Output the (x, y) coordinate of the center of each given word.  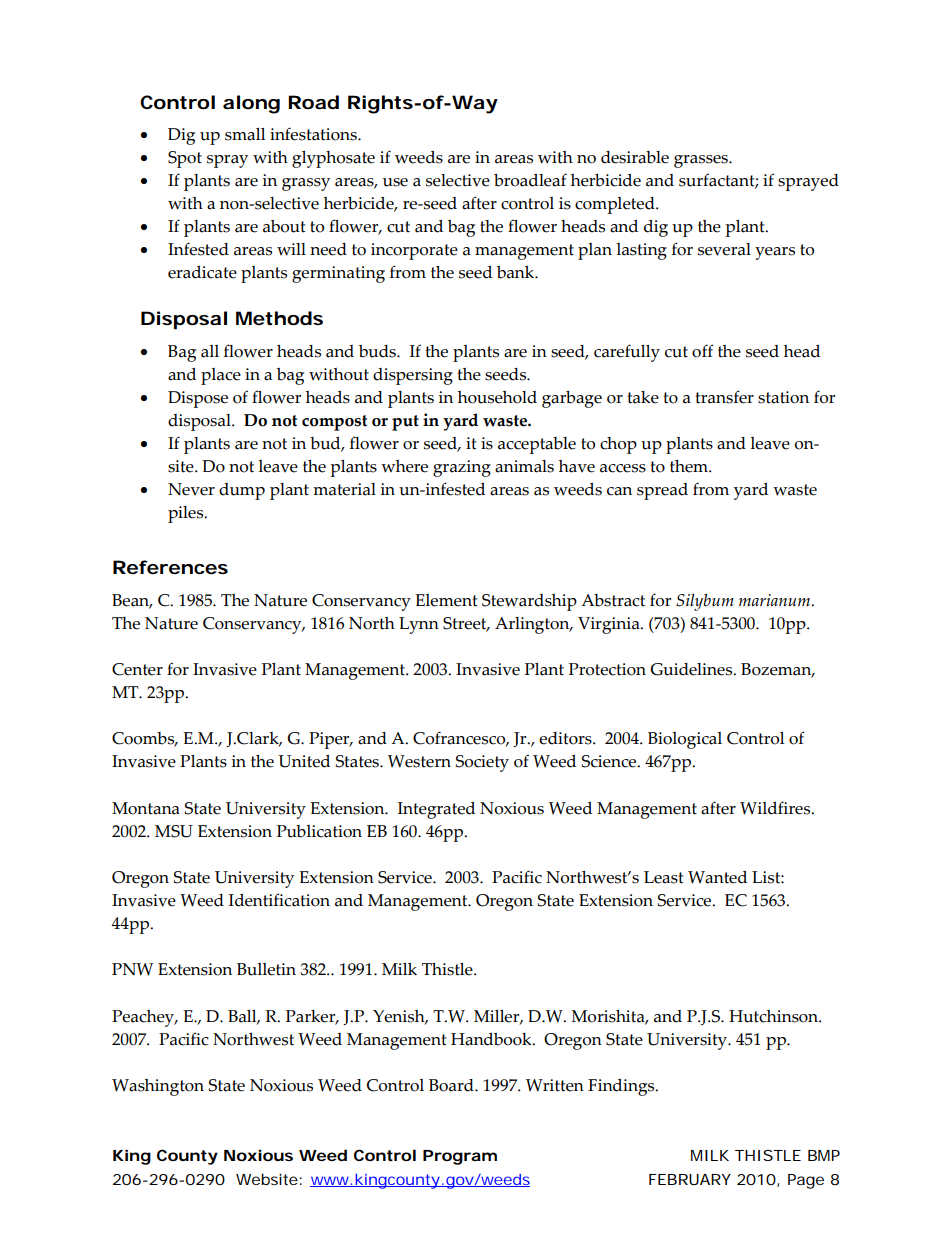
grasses (702, 161)
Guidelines (692, 669)
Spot (185, 159)
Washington (158, 1087)
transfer (724, 397)
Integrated (436, 810)
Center (137, 669)
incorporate (414, 251)
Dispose (198, 399)
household (497, 397)
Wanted (717, 877)
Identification (279, 900)
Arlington (533, 625)
